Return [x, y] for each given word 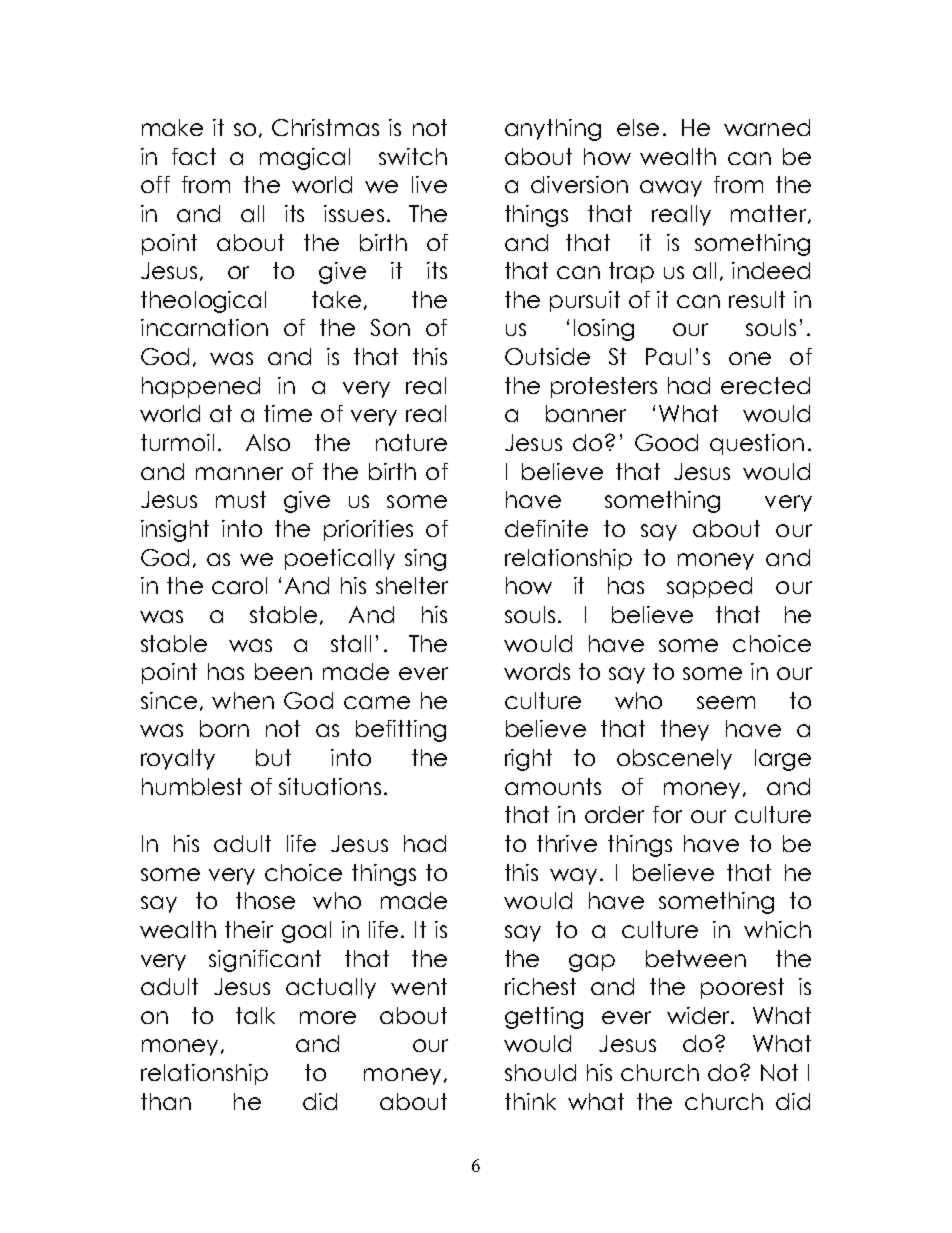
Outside [547, 356]
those [265, 900]
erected [765, 385]
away [671, 188]
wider [699, 1015]
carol [239, 585]
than [166, 1101]
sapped [709, 587]
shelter [412, 585]
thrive [567, 843]
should [540, 1072]
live [429, 184]
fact [194, 156]
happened [201, 387]
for [667, 814]
